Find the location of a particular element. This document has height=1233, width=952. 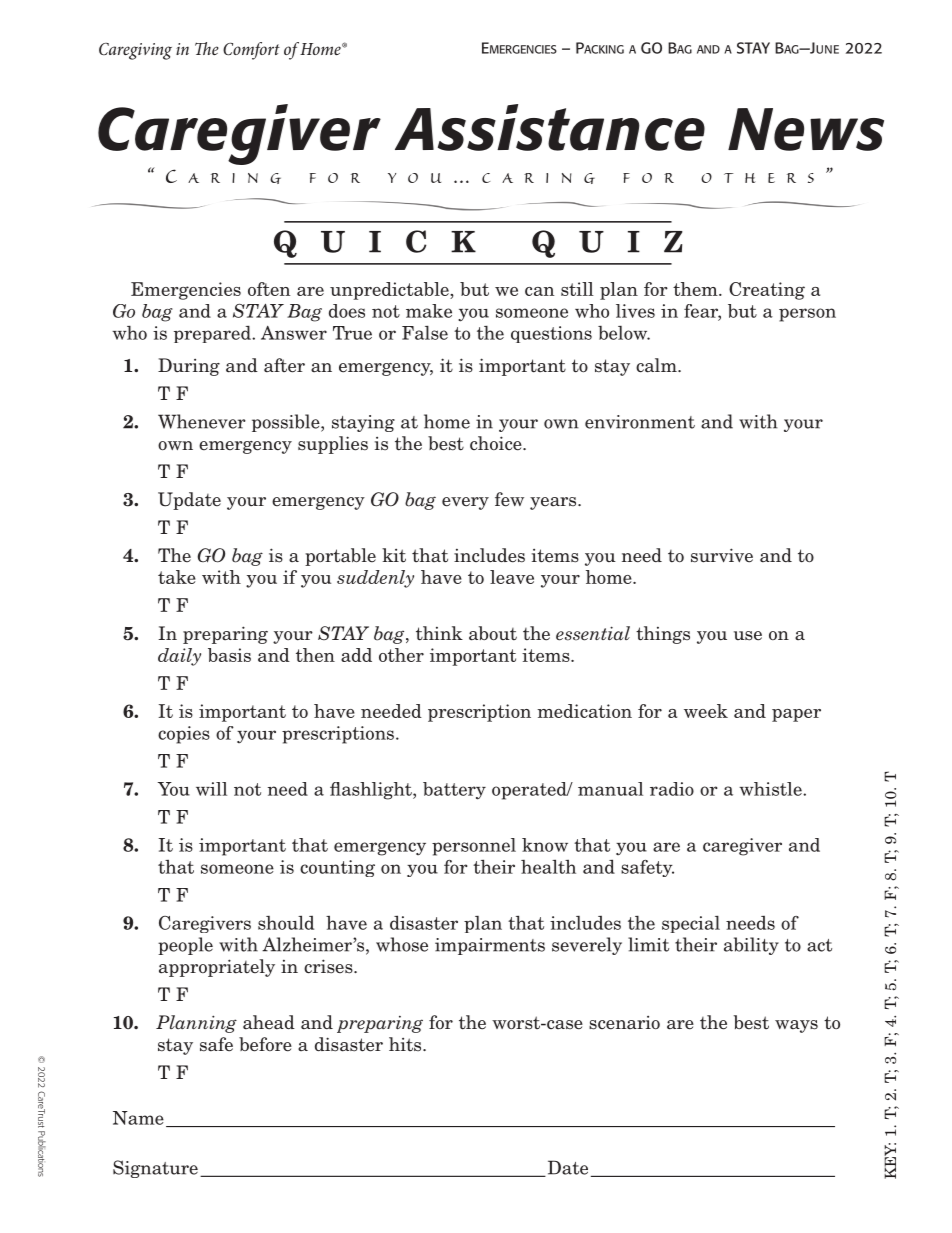

Signature is located at coordinates (155, 1169).
